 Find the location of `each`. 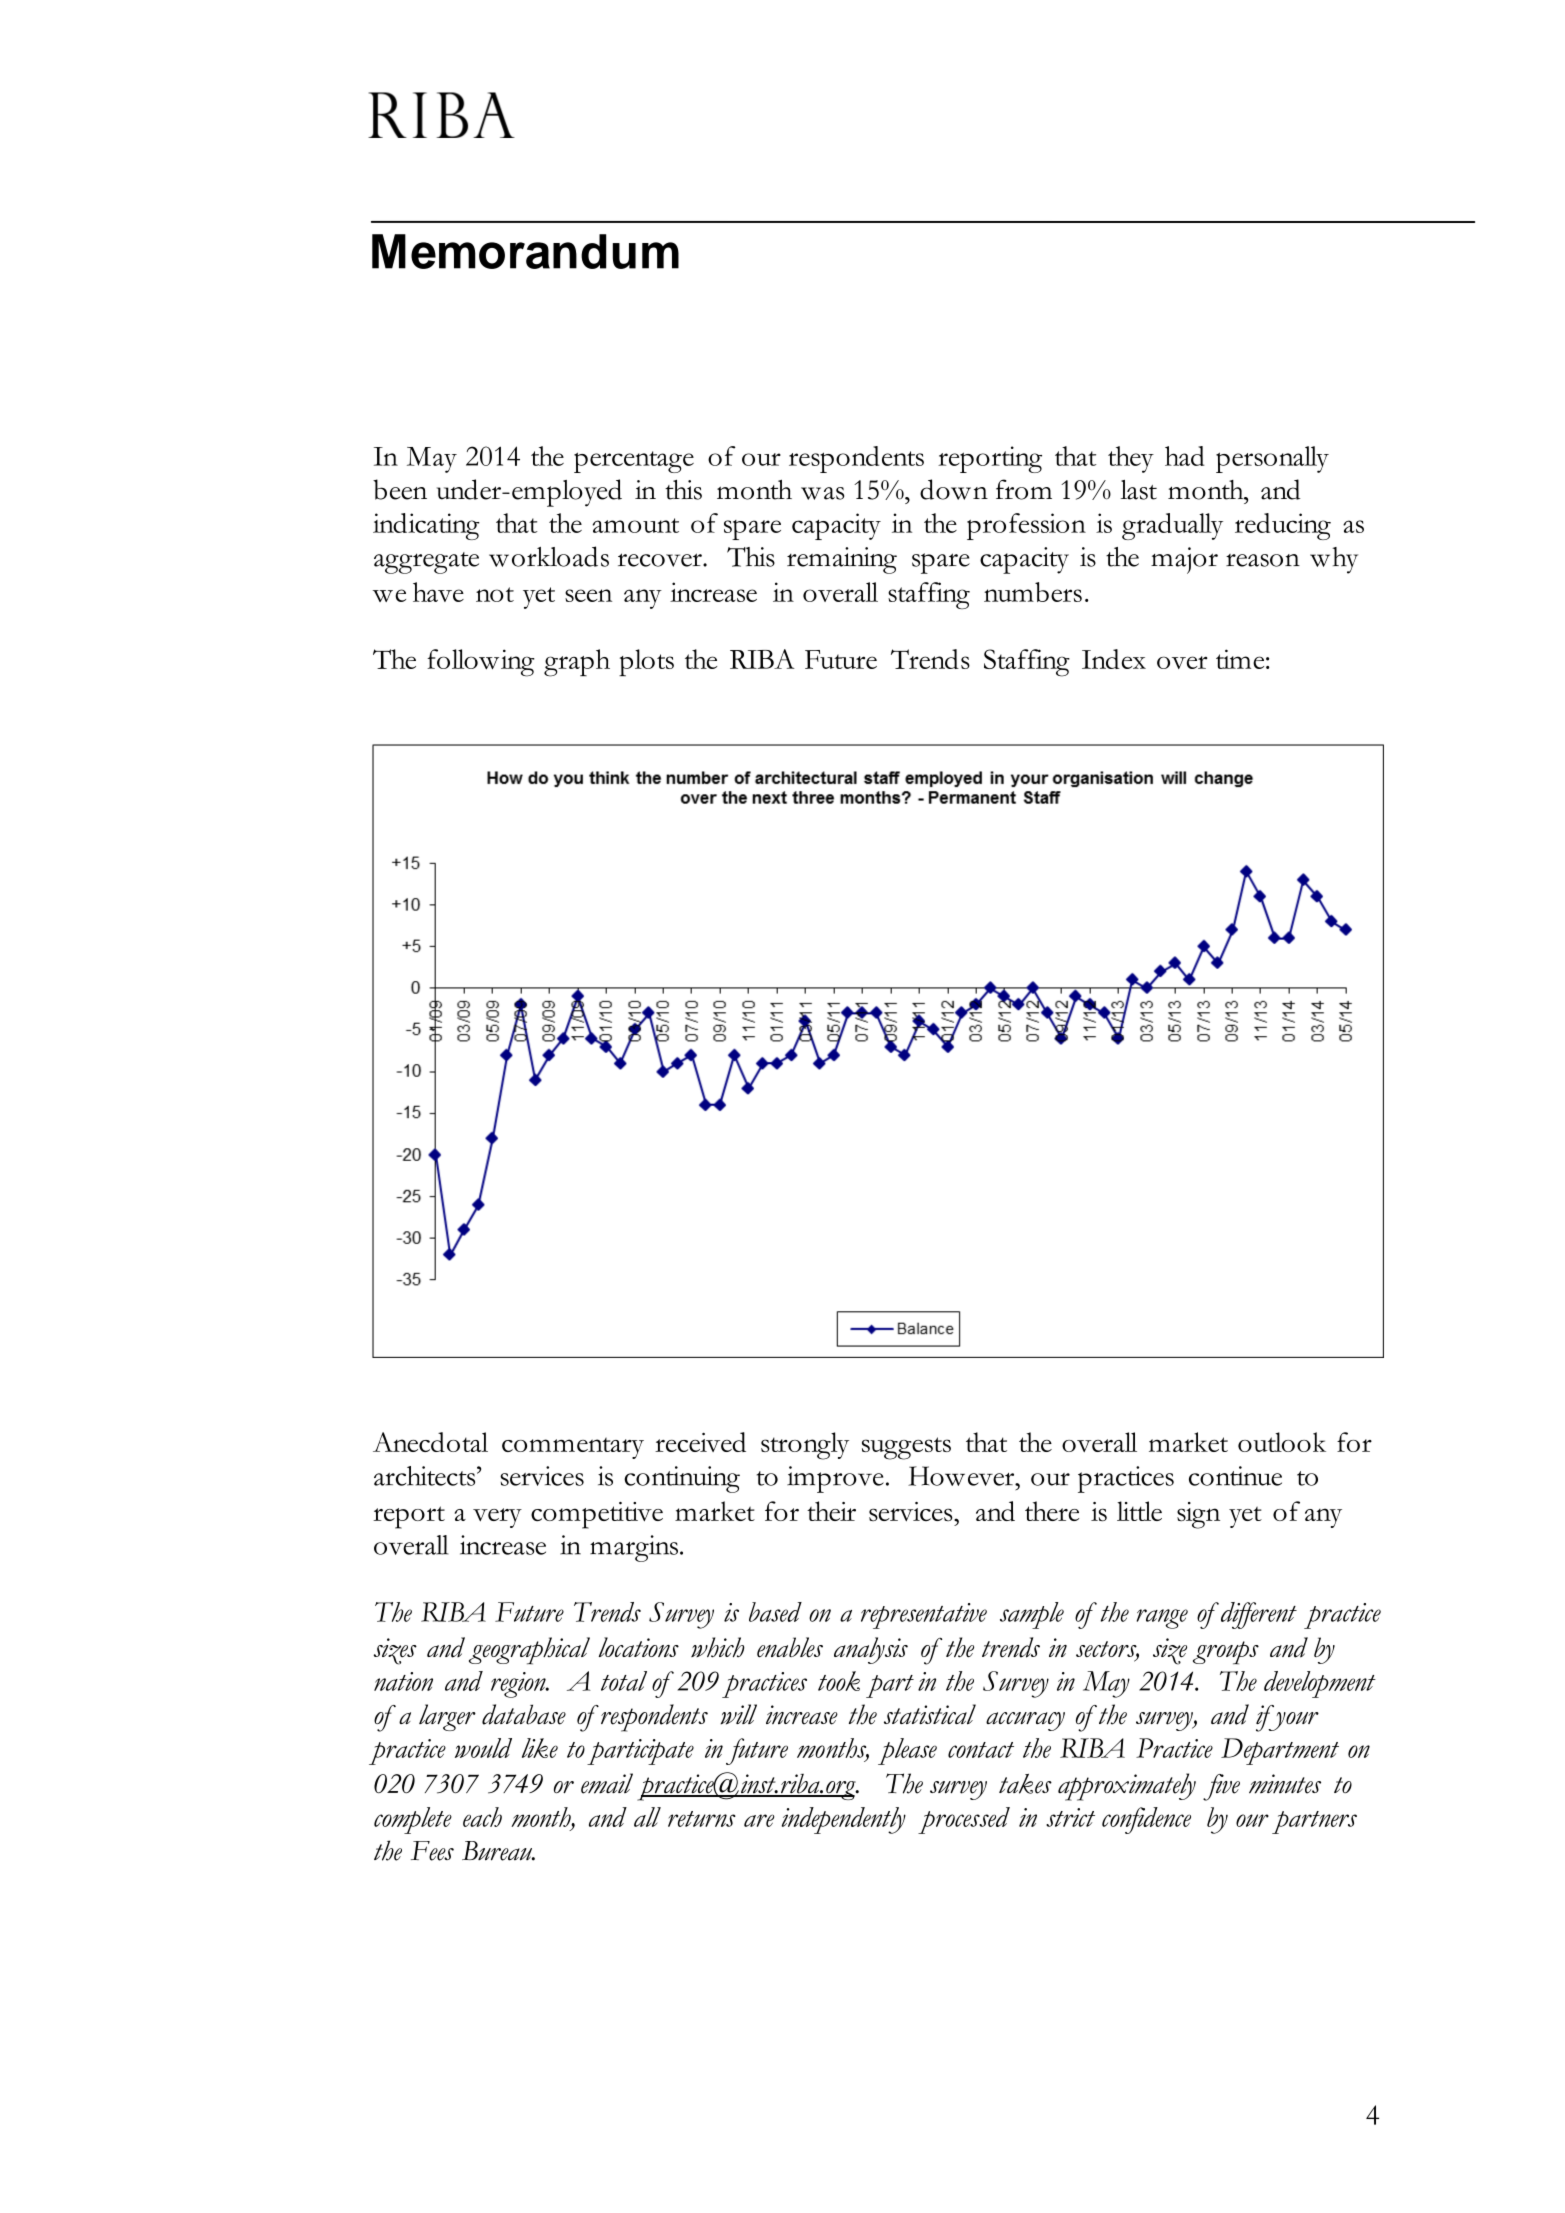

each is located at coordinates (482, 1817).
